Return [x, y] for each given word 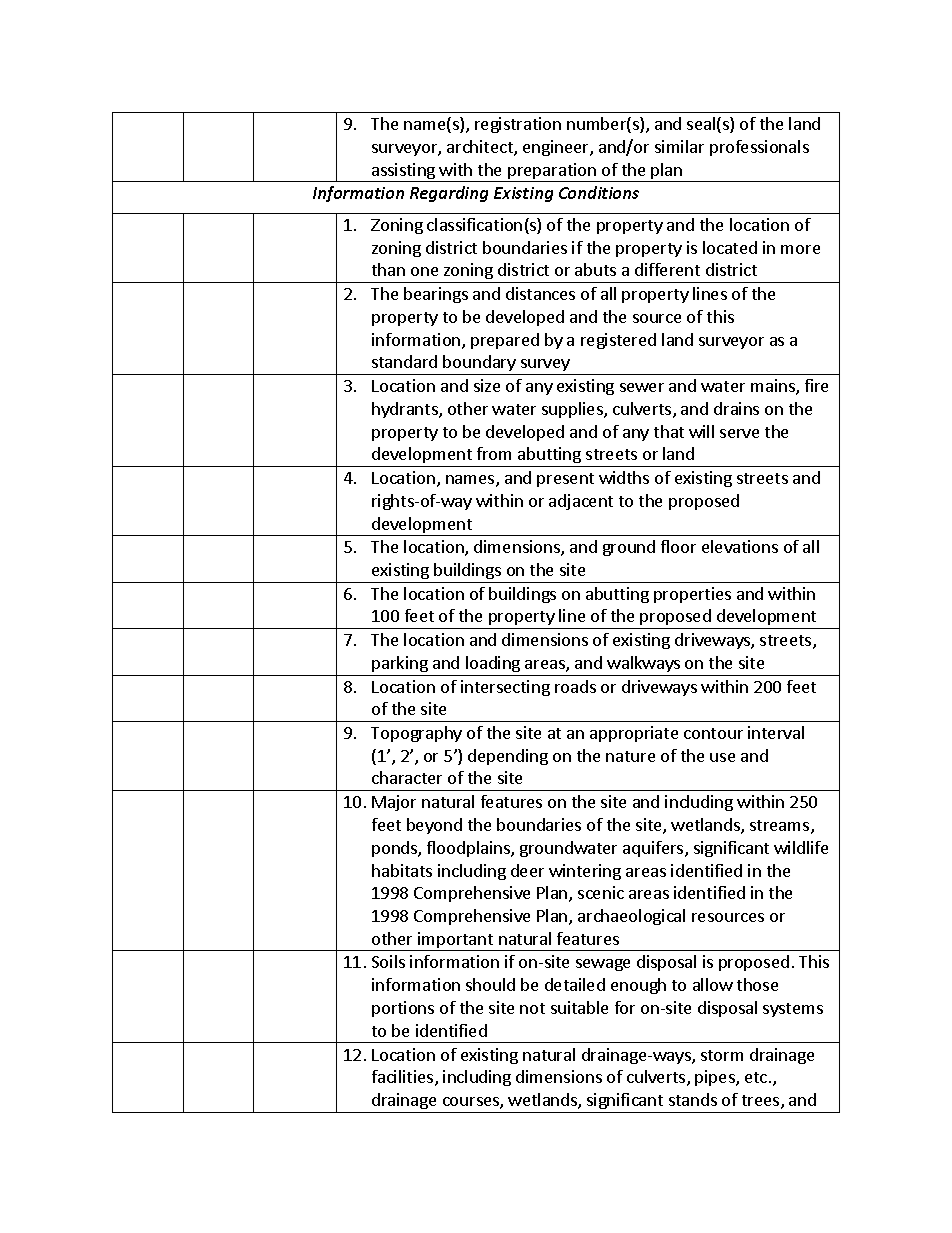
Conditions [599, 192]
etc [757, 1077]
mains [774, 387]
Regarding [449, 194]
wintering [585, 872]
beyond [434, 826]
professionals [759, 148]
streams [781, 827]
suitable [579, 1007]
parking [400, 664]
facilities [404, 1078]
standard [404, 361]
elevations [740, 546]
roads [575, 686]
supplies [573, 410]
